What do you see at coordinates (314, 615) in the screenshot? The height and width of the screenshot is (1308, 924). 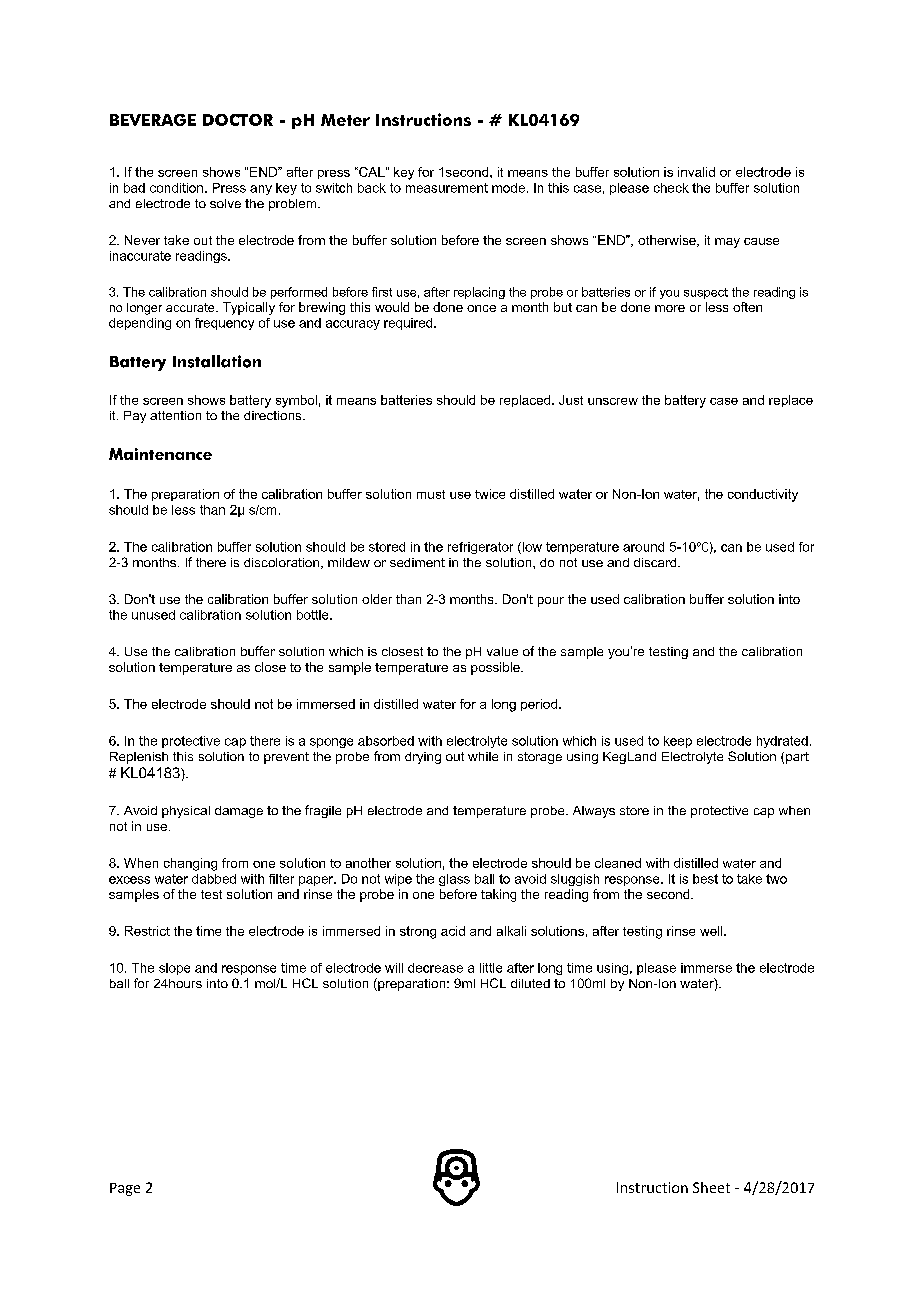 I see `bottle` at bounding box center [314, 615].
